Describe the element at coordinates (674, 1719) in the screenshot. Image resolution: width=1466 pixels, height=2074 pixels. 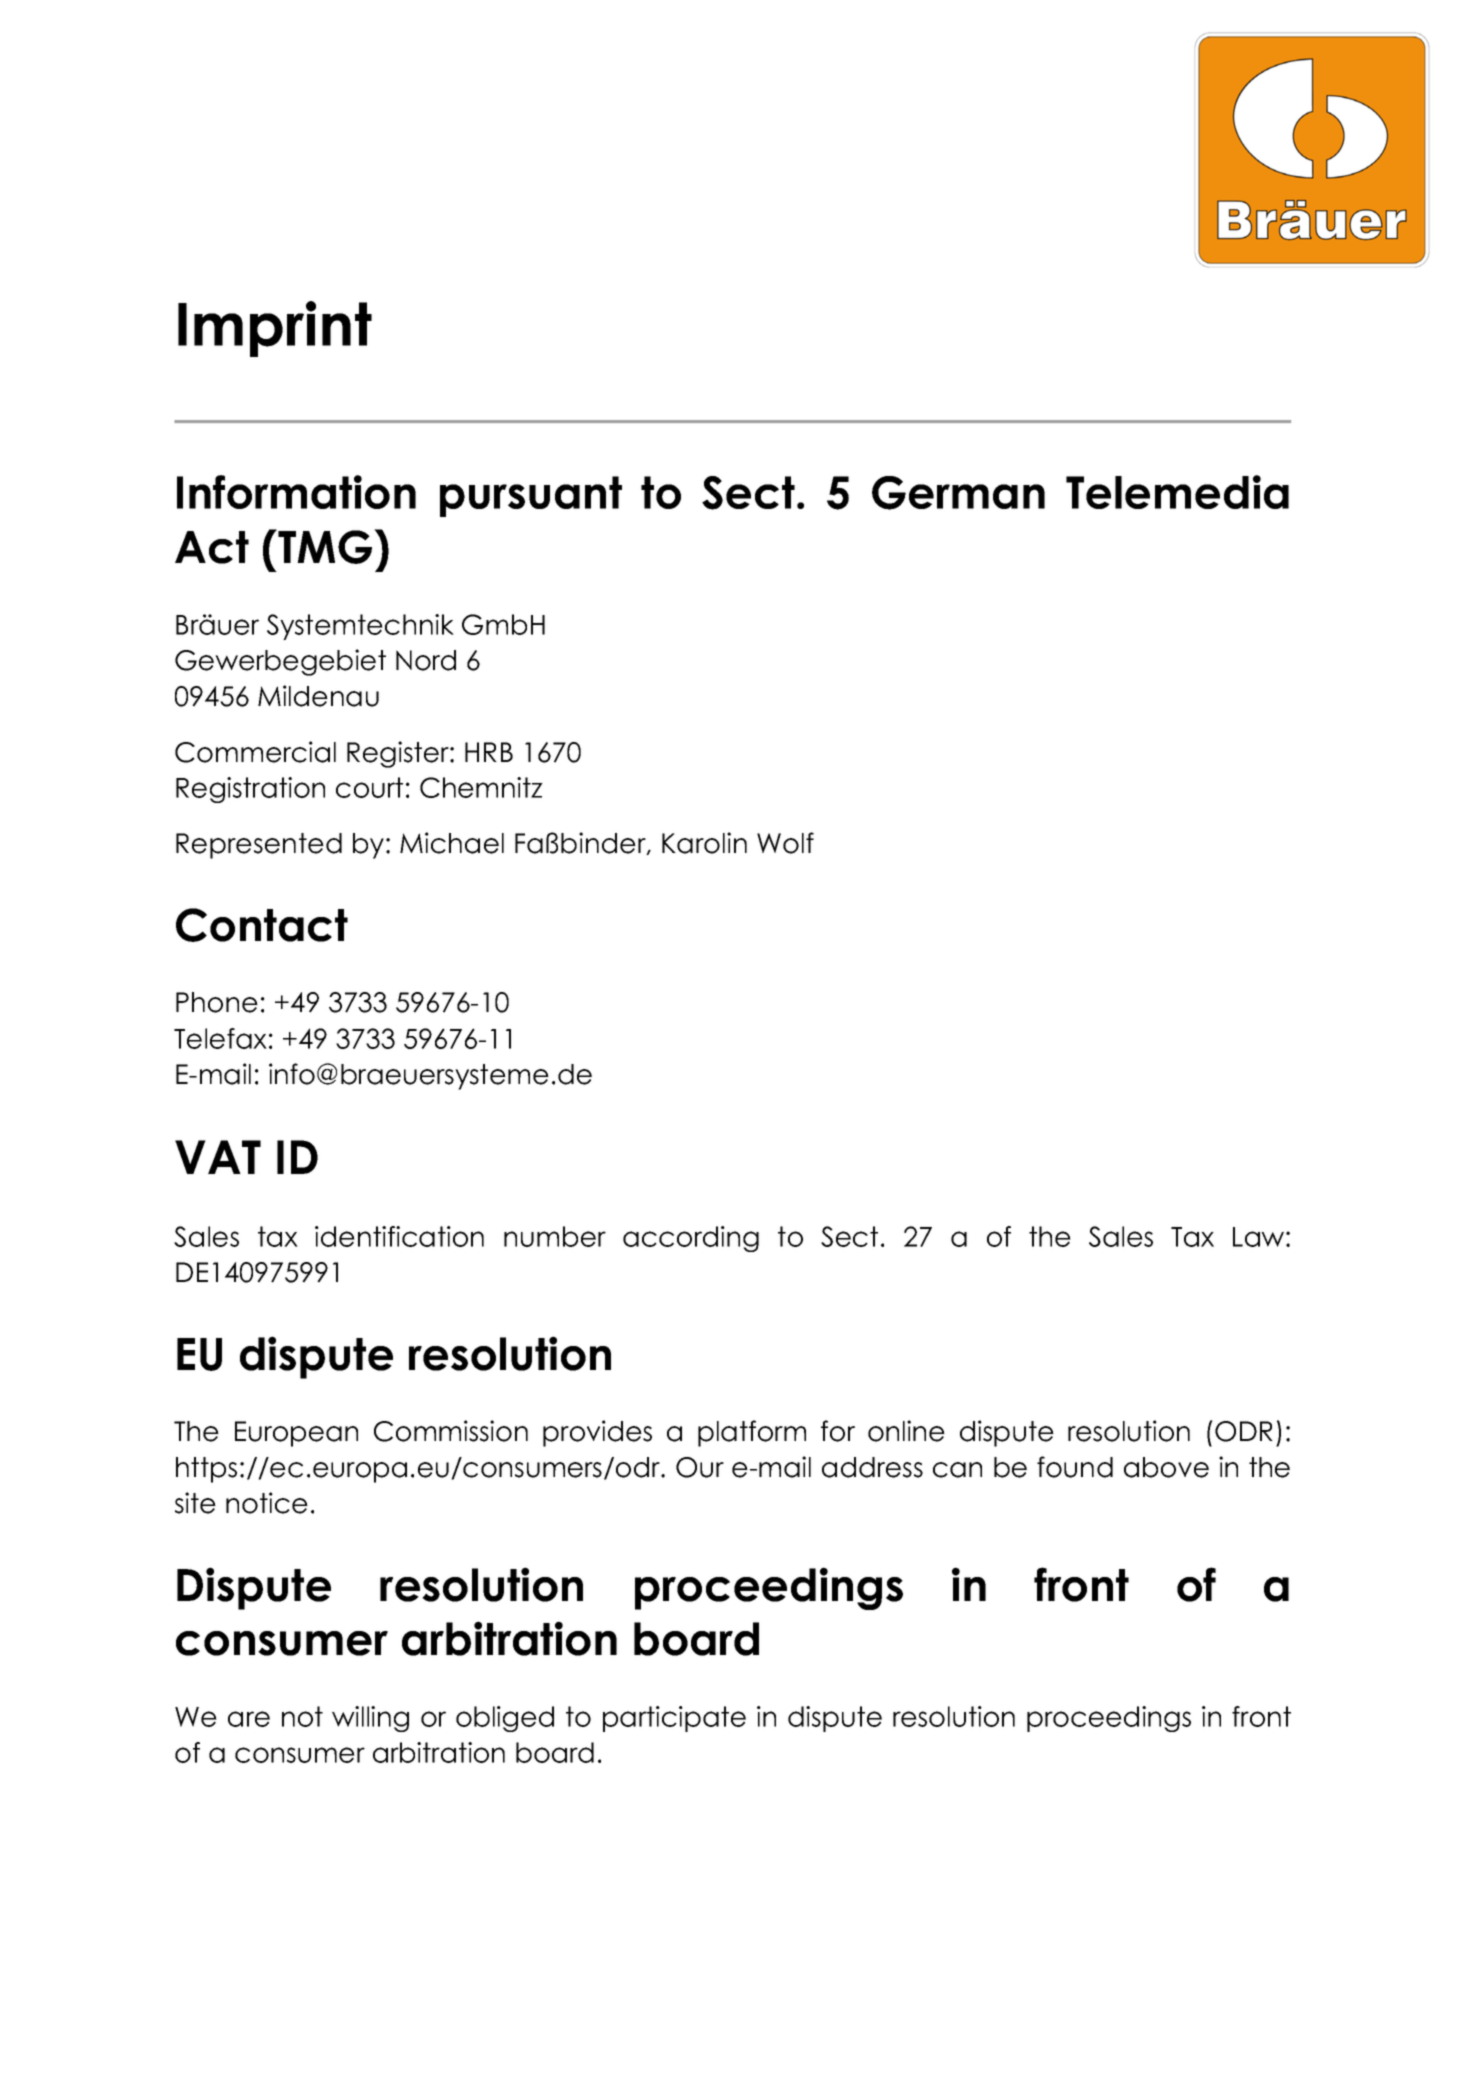
I see `participate` at that location.
